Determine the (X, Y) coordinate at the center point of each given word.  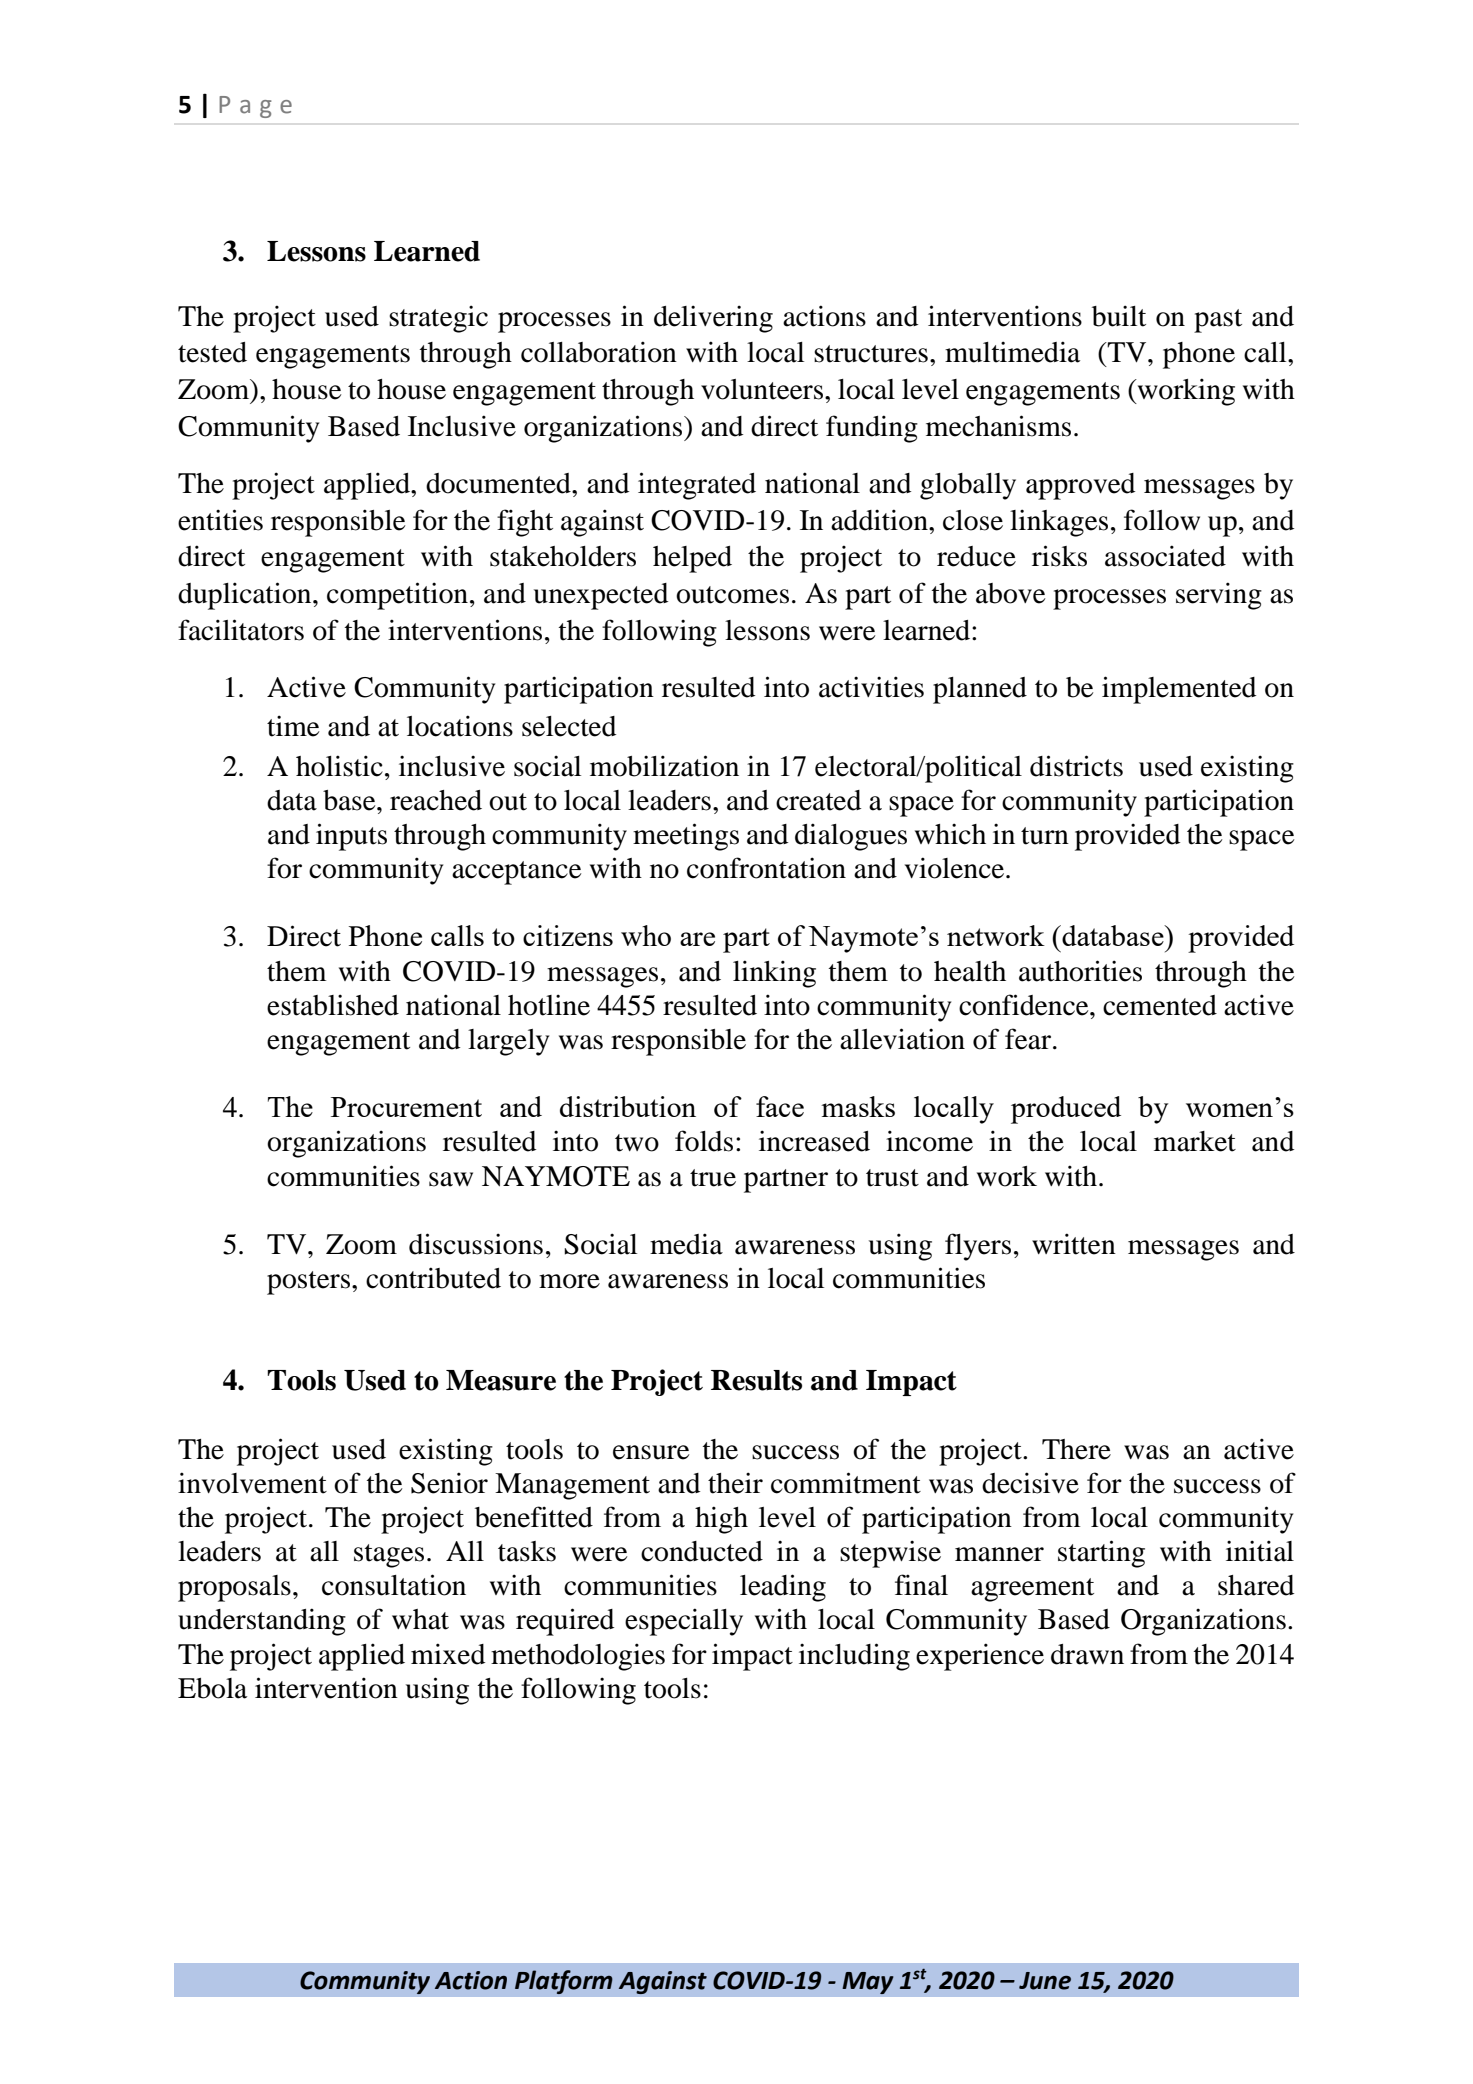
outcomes (732, 595)
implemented (1179, 690)
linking (774, 974)
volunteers (763, 389)
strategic (438, 319)
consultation (394, 1585)
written (1074, 1244)
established (333, 1005)
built (1119, 316)
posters (310, 1283)
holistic (339, 766)
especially (684, 1622)
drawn (1087, 1654)
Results (756, 1380)
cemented (1160, 1005)
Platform (564, 1982)
